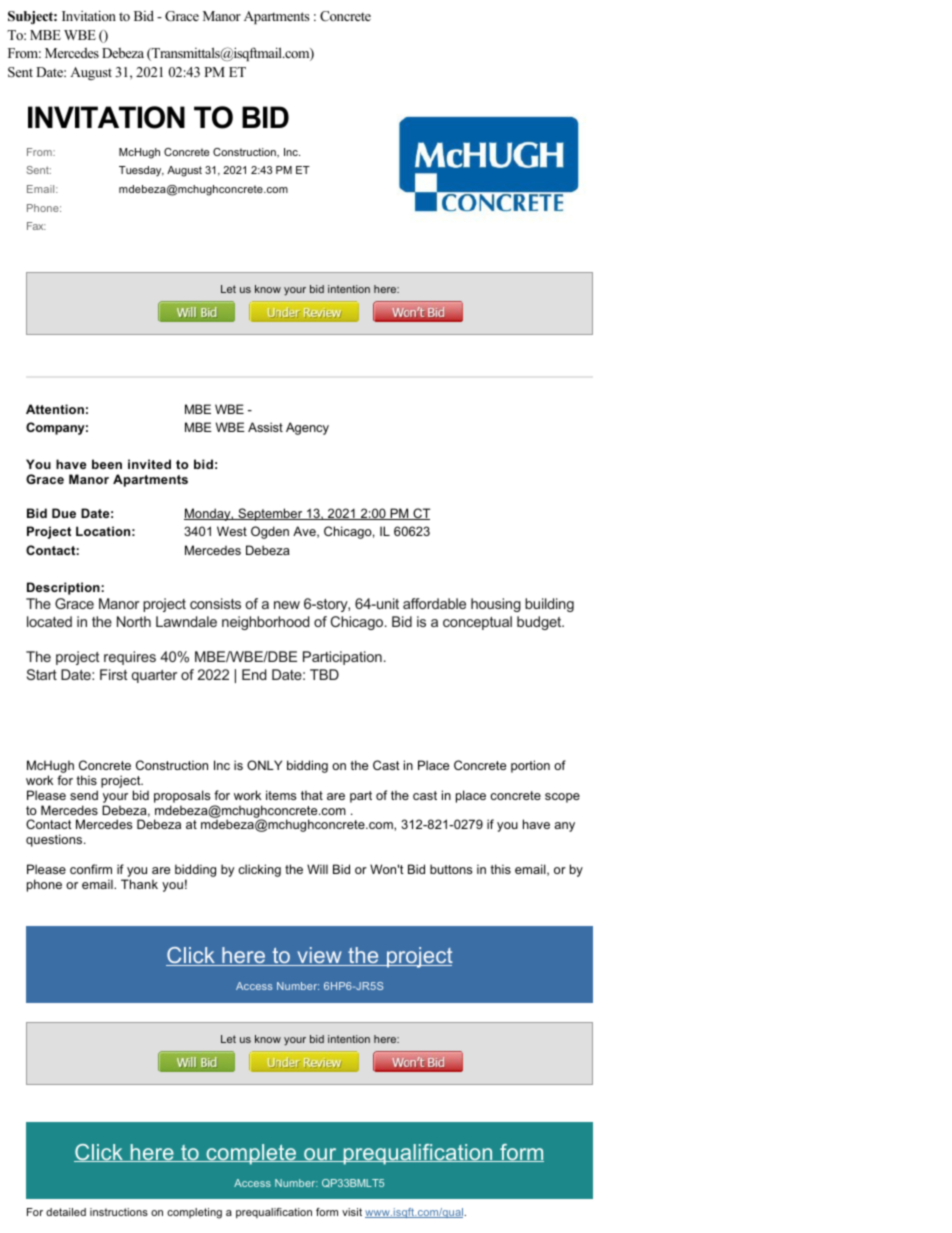 The image size is (952, 1233). I want to click on housing, so click(496, 605).
